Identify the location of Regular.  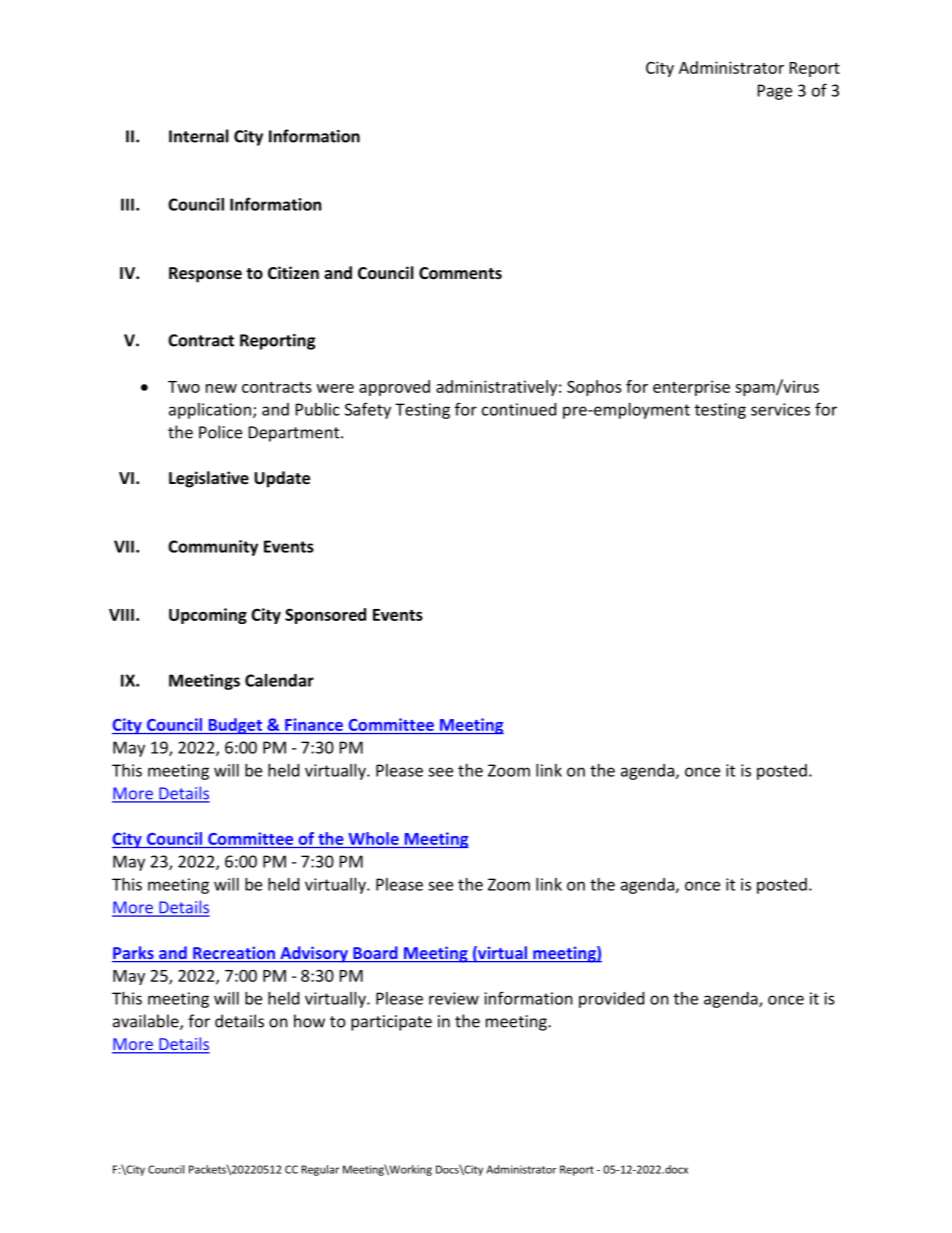
(320, 1170).
